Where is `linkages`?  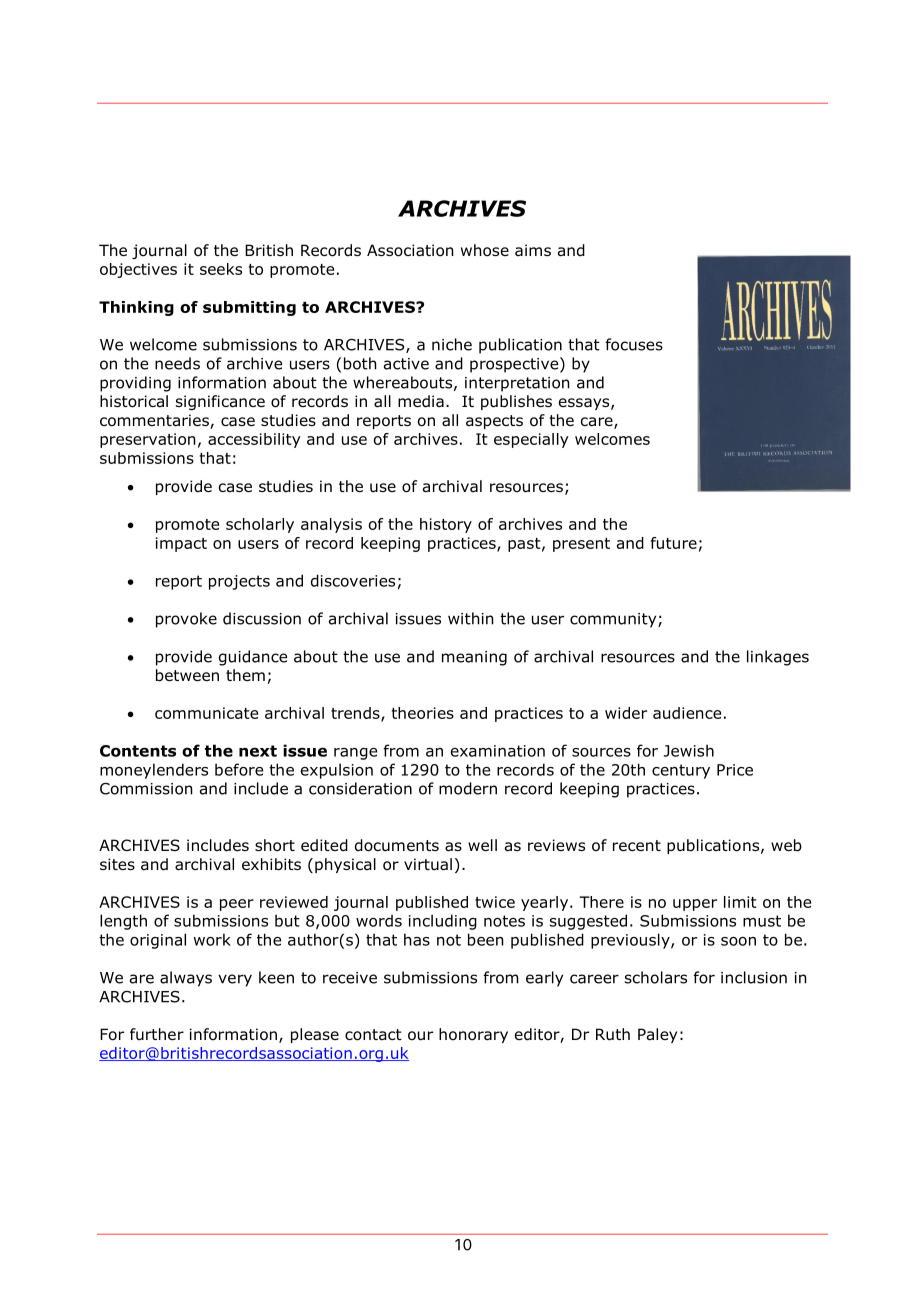
linkages is located at coordinates (778, 658).
